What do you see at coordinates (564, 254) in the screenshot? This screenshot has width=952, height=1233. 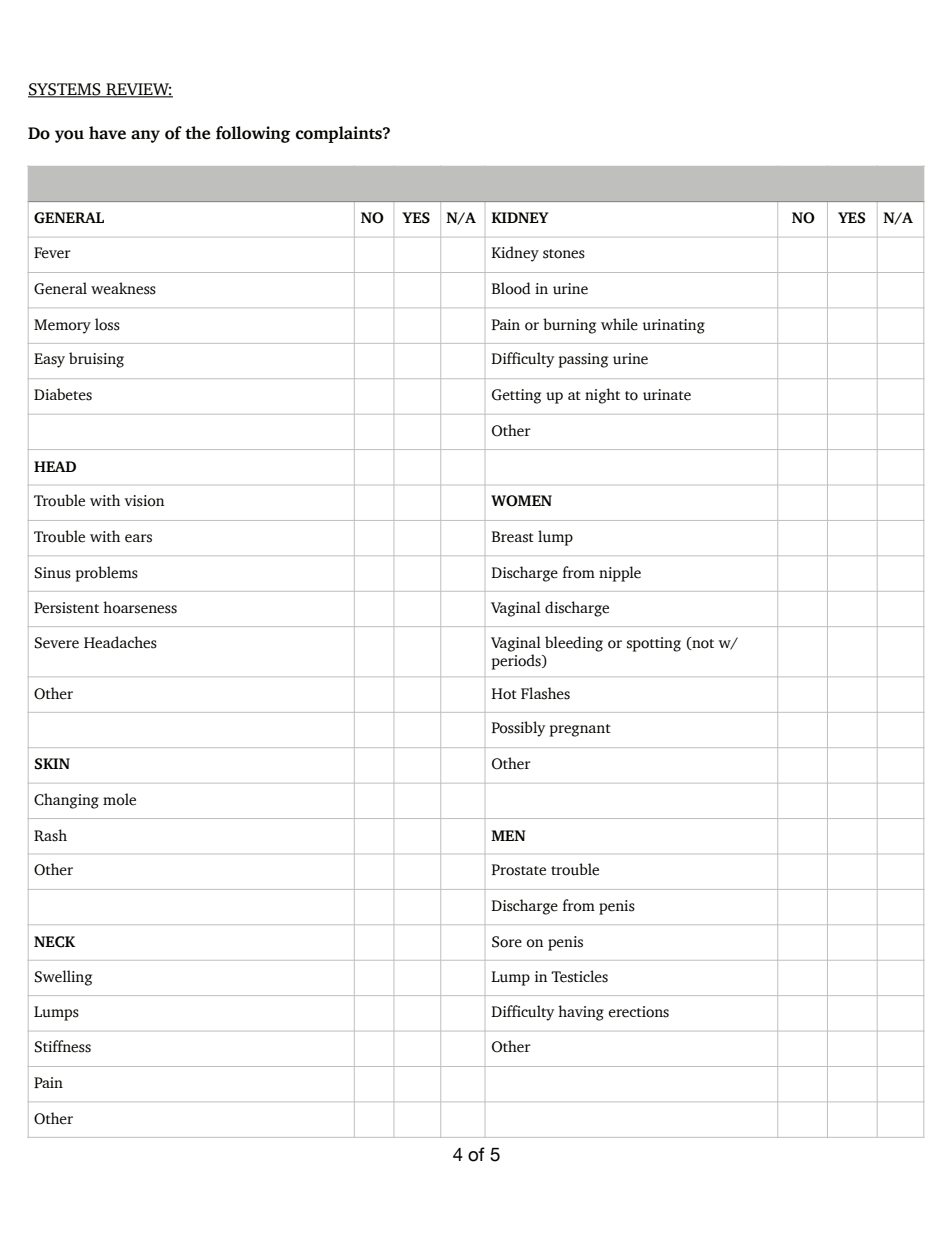 I see `stones` at bounding box center [564, 254].
